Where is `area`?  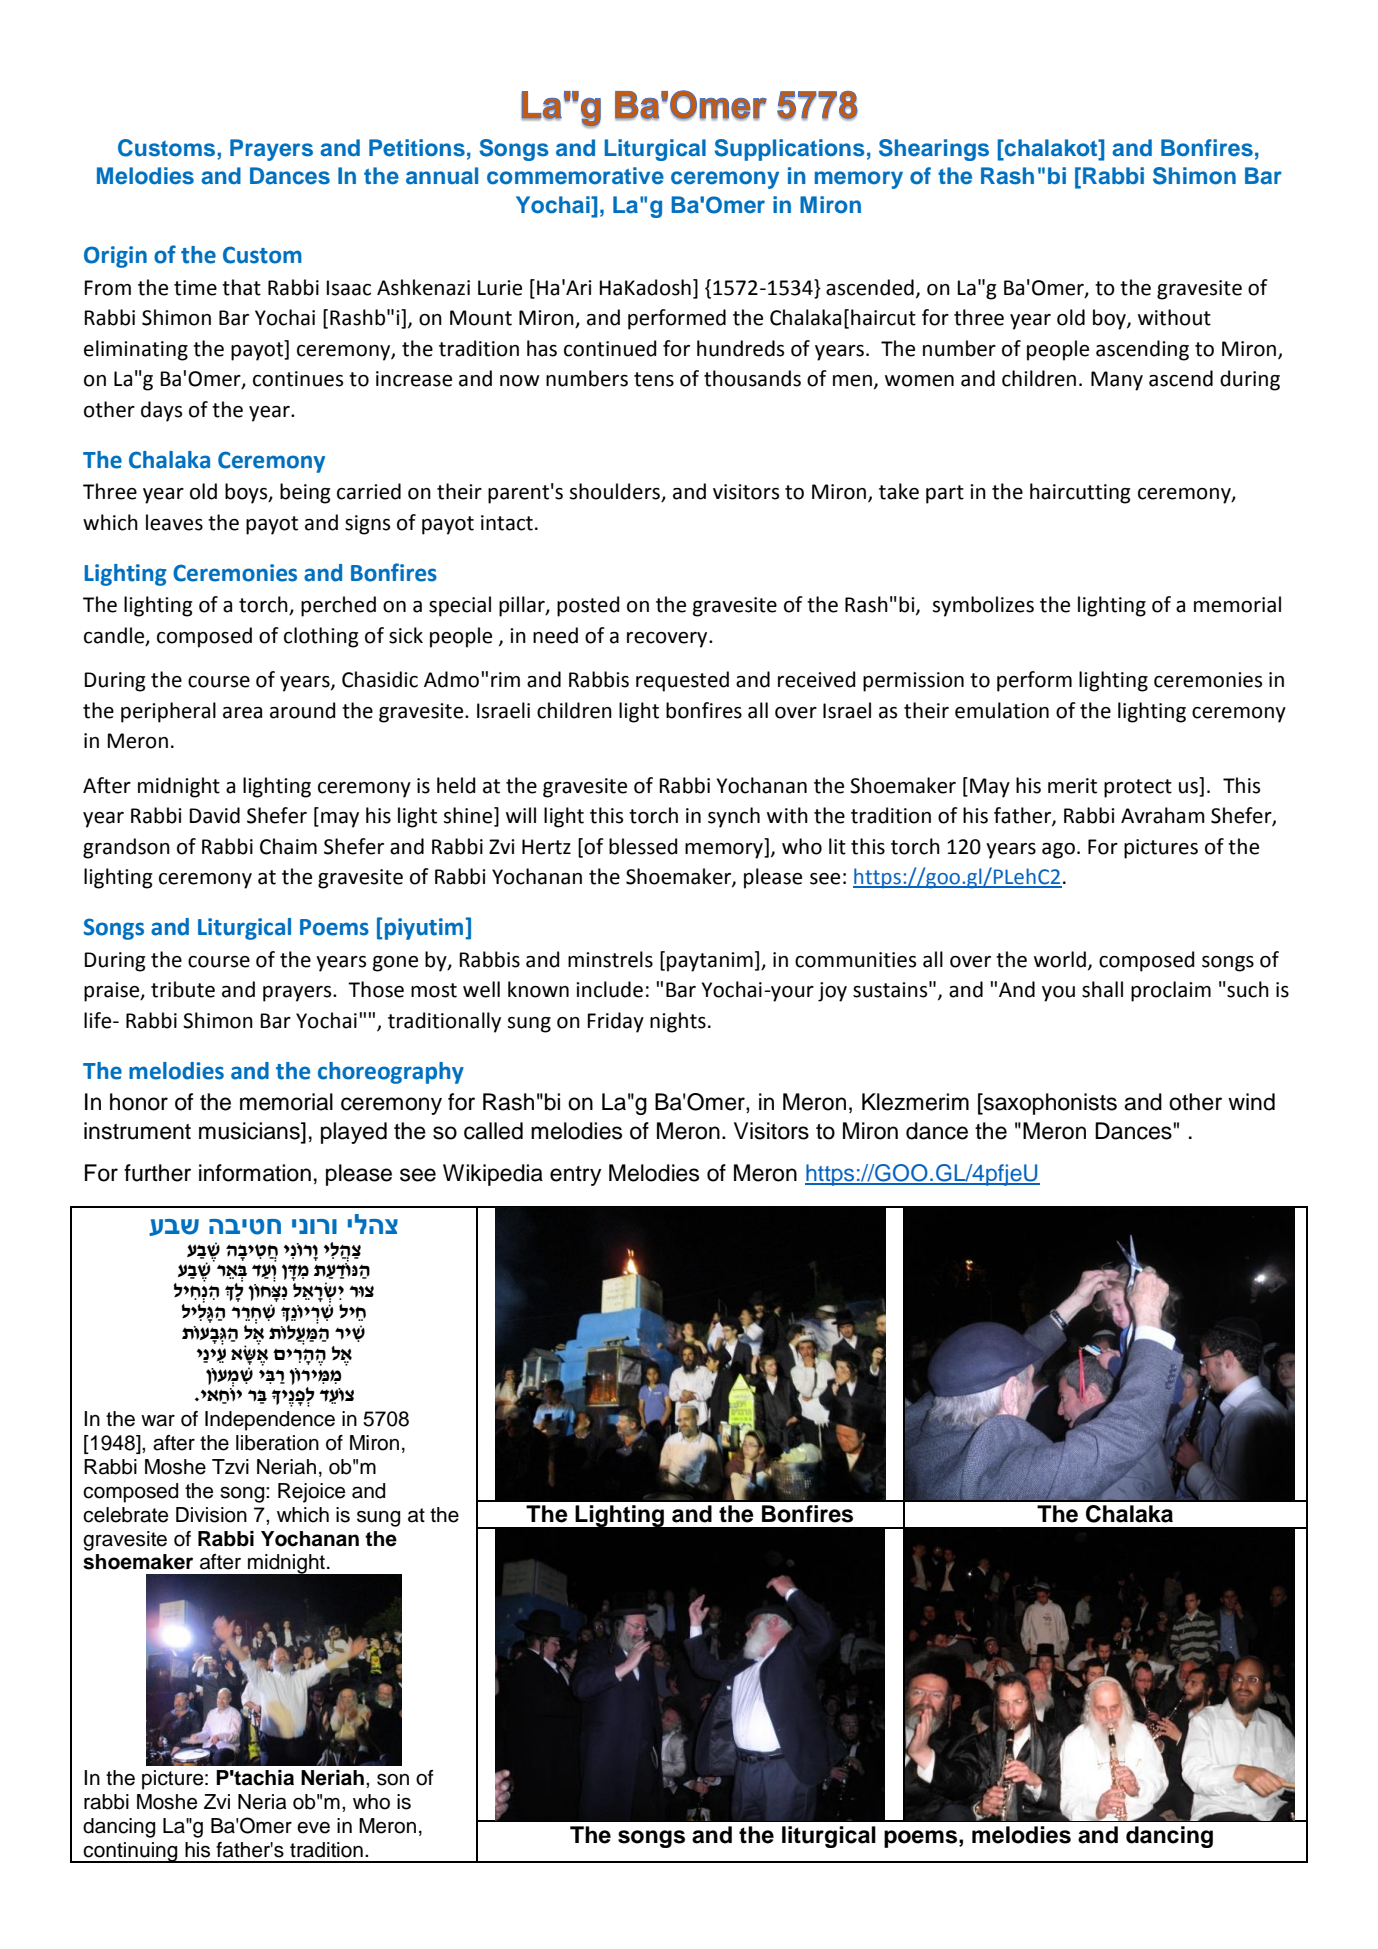 area is located at coordinates (242, 713).
